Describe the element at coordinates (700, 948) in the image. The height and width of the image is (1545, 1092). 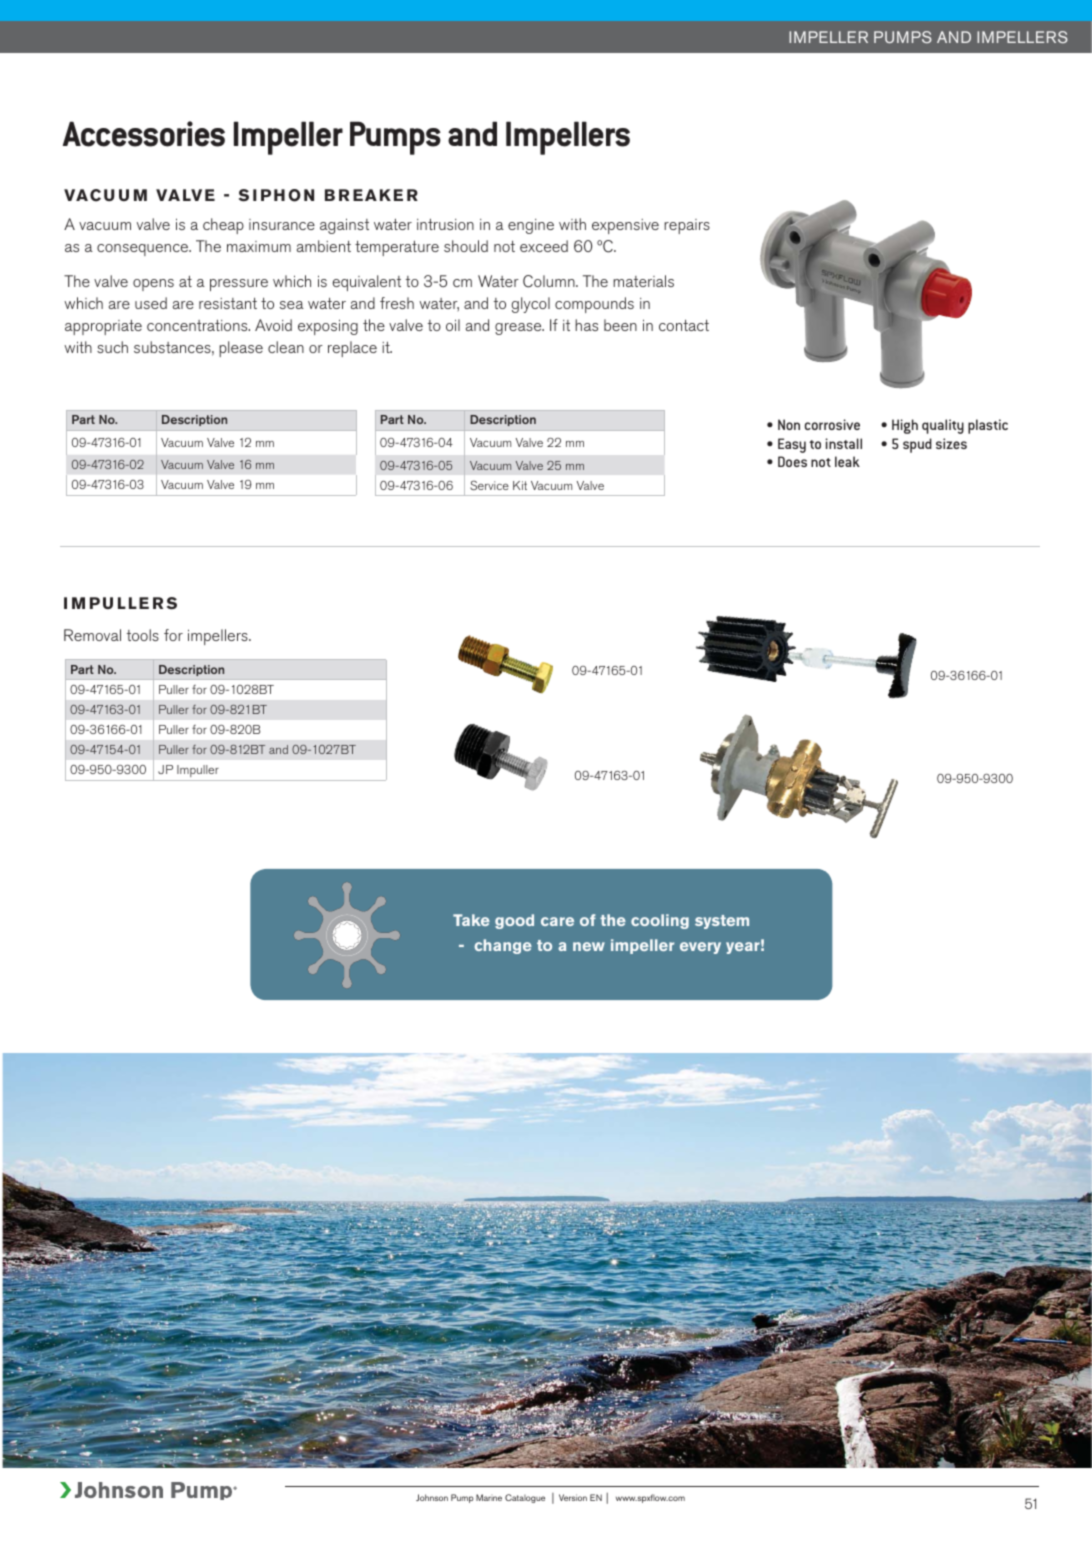
I see `every` at that location.
